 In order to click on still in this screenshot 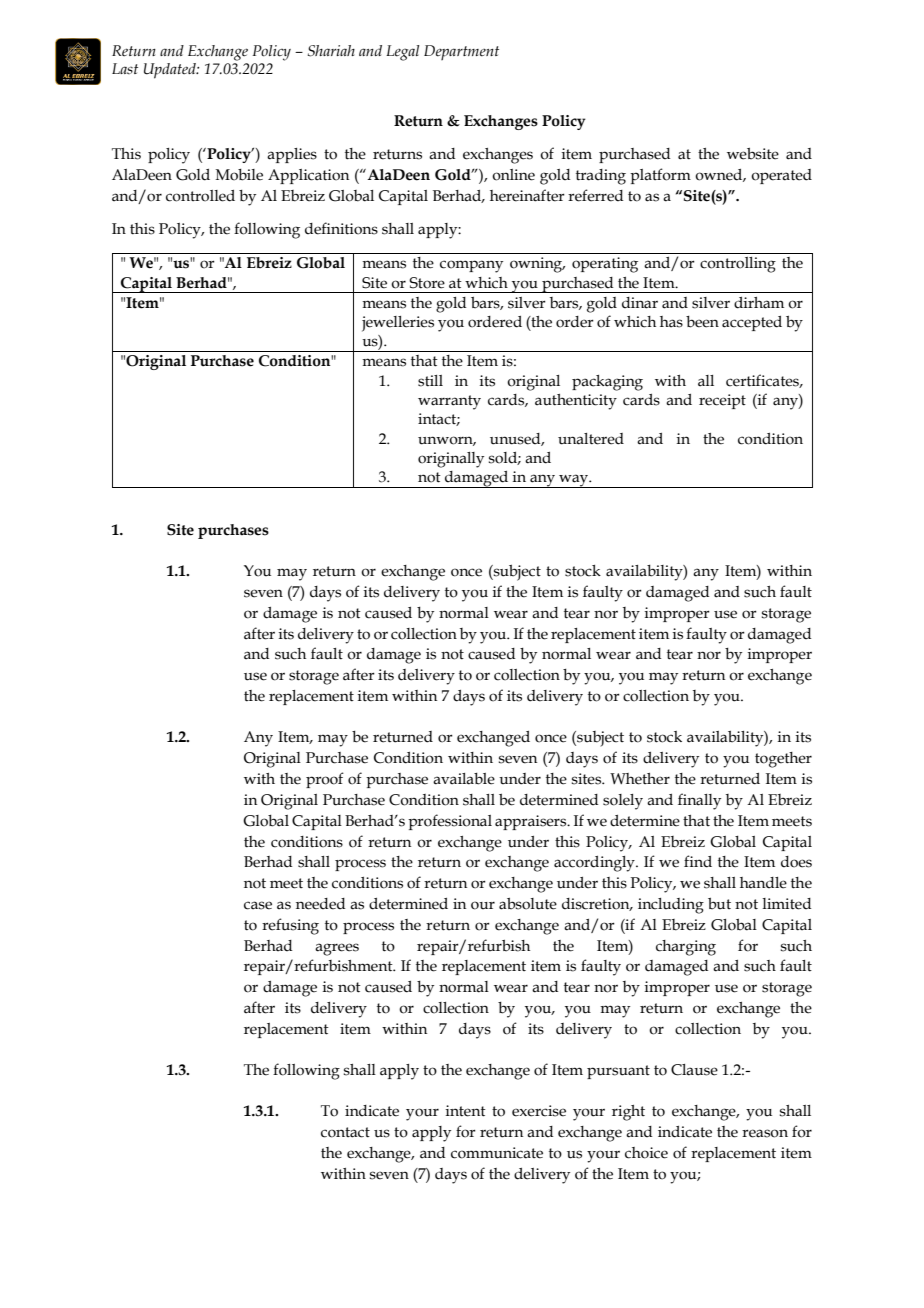, I will do `click(430, 381)`.
